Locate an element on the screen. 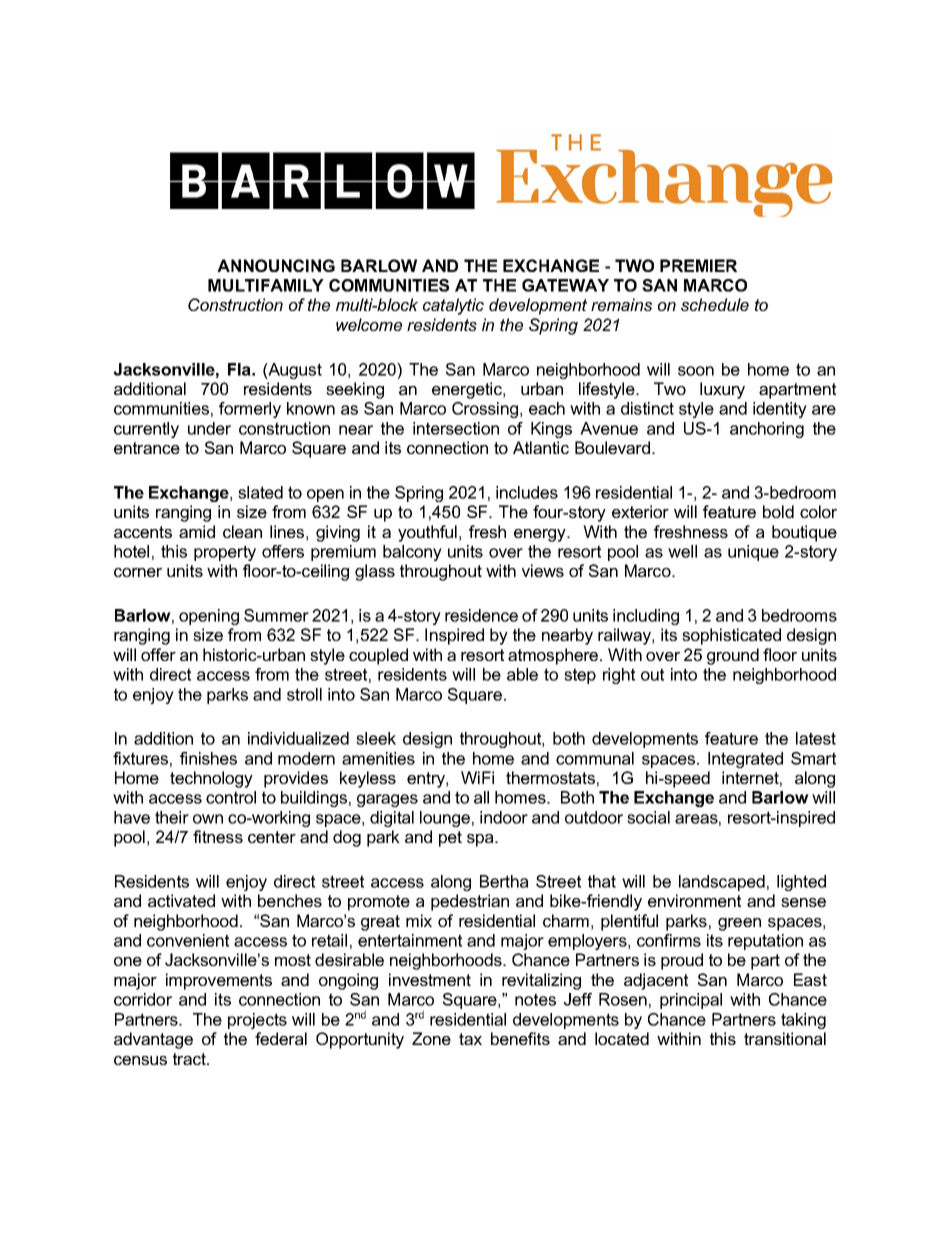 This screenshot has height=1233, width=952. transitional is located at coordinates (785, 1038).
